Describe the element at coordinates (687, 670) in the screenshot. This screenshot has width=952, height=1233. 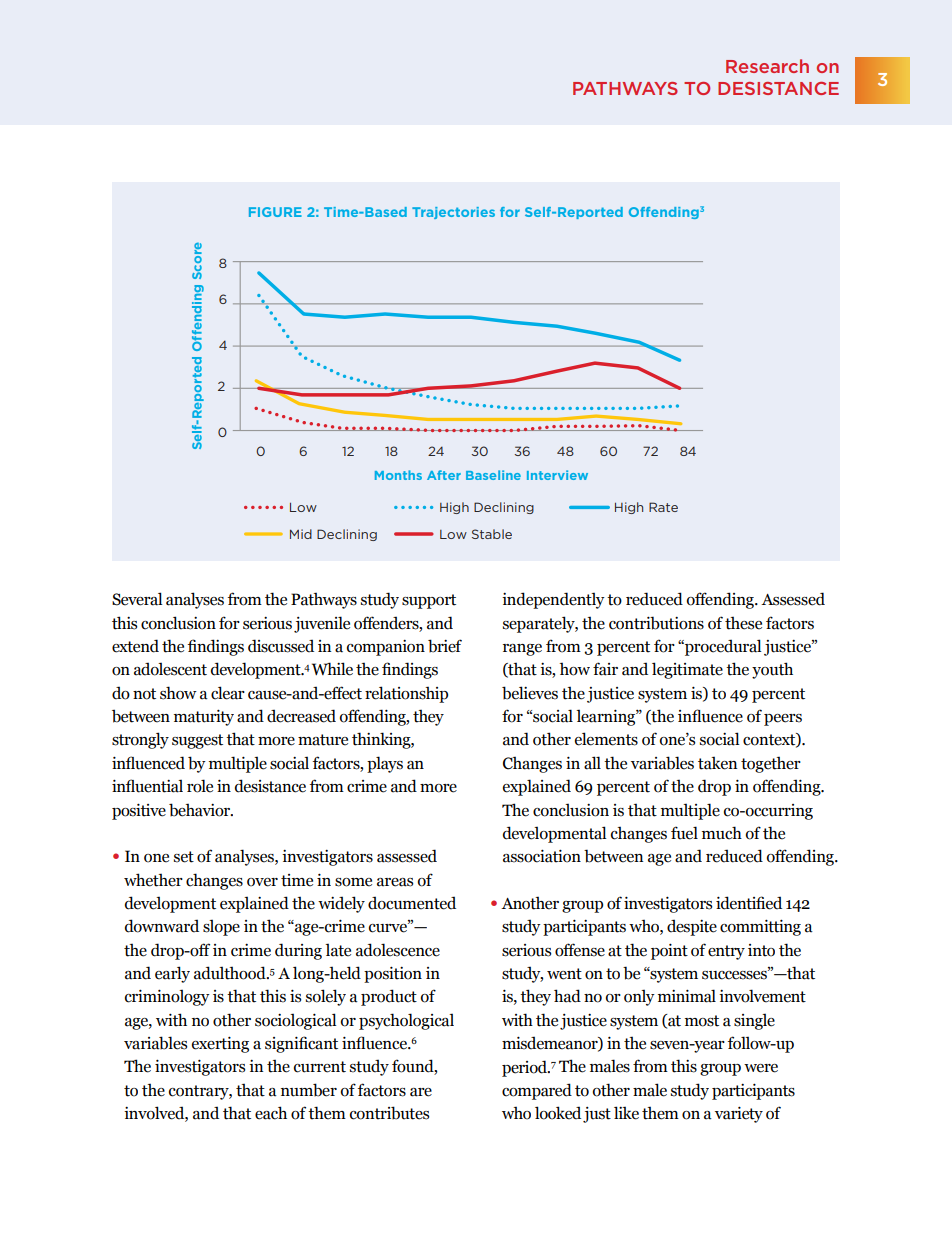
I see `legitimate` at that location.
